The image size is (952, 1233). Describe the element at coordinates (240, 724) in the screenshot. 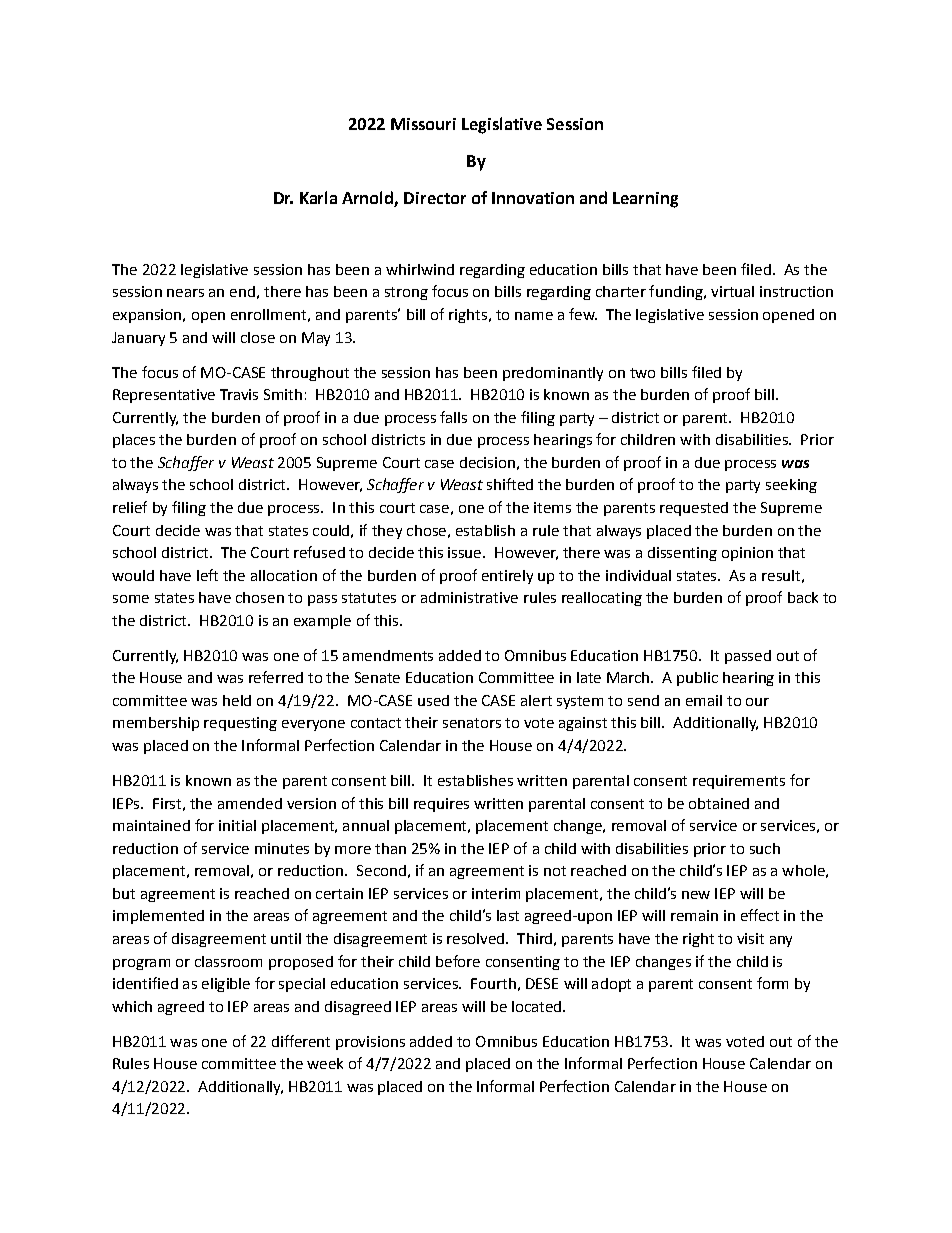

I see `requesting` at that location.
